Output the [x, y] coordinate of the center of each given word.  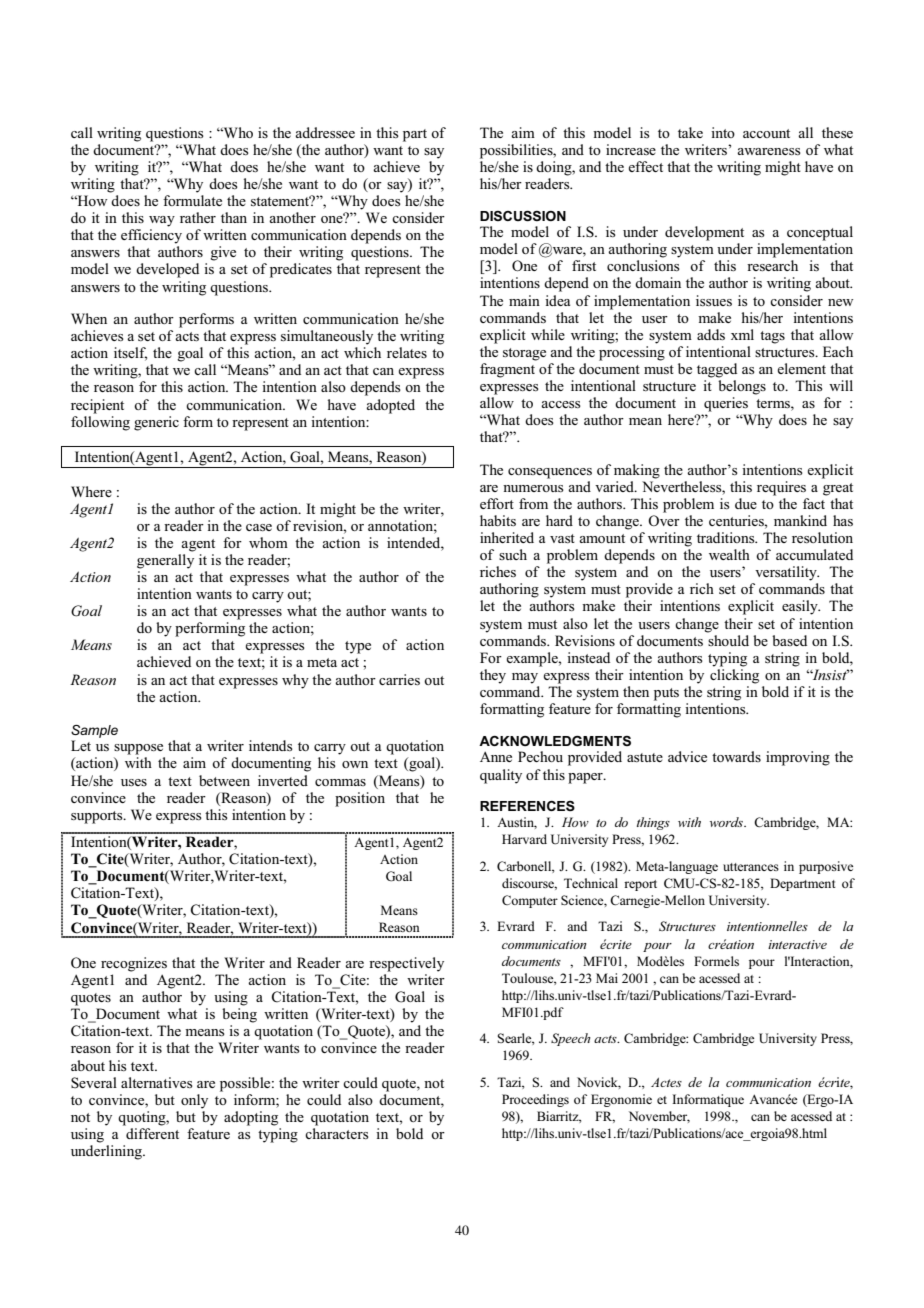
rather [198, 217]
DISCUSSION [523, 216]
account [766, 133]
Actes [666, 1082]
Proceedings [535, 1100]
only [194, 1101]
